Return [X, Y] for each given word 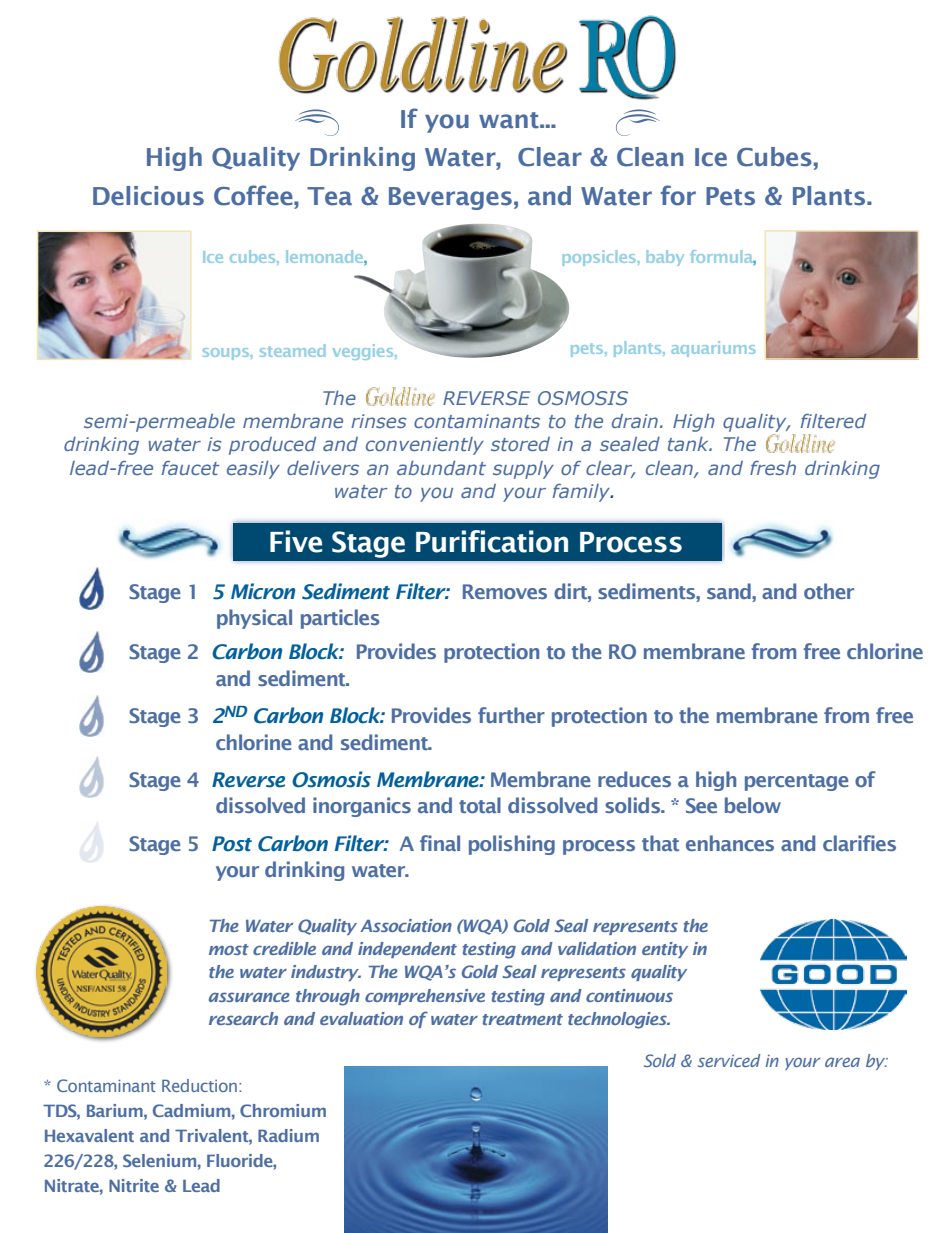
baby [665, 258]
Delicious [148, 196]
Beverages [450, 198]
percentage [797, 782]
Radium [288, 1135]
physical [254, 619]
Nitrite [134, 1185]
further [511, 715]
